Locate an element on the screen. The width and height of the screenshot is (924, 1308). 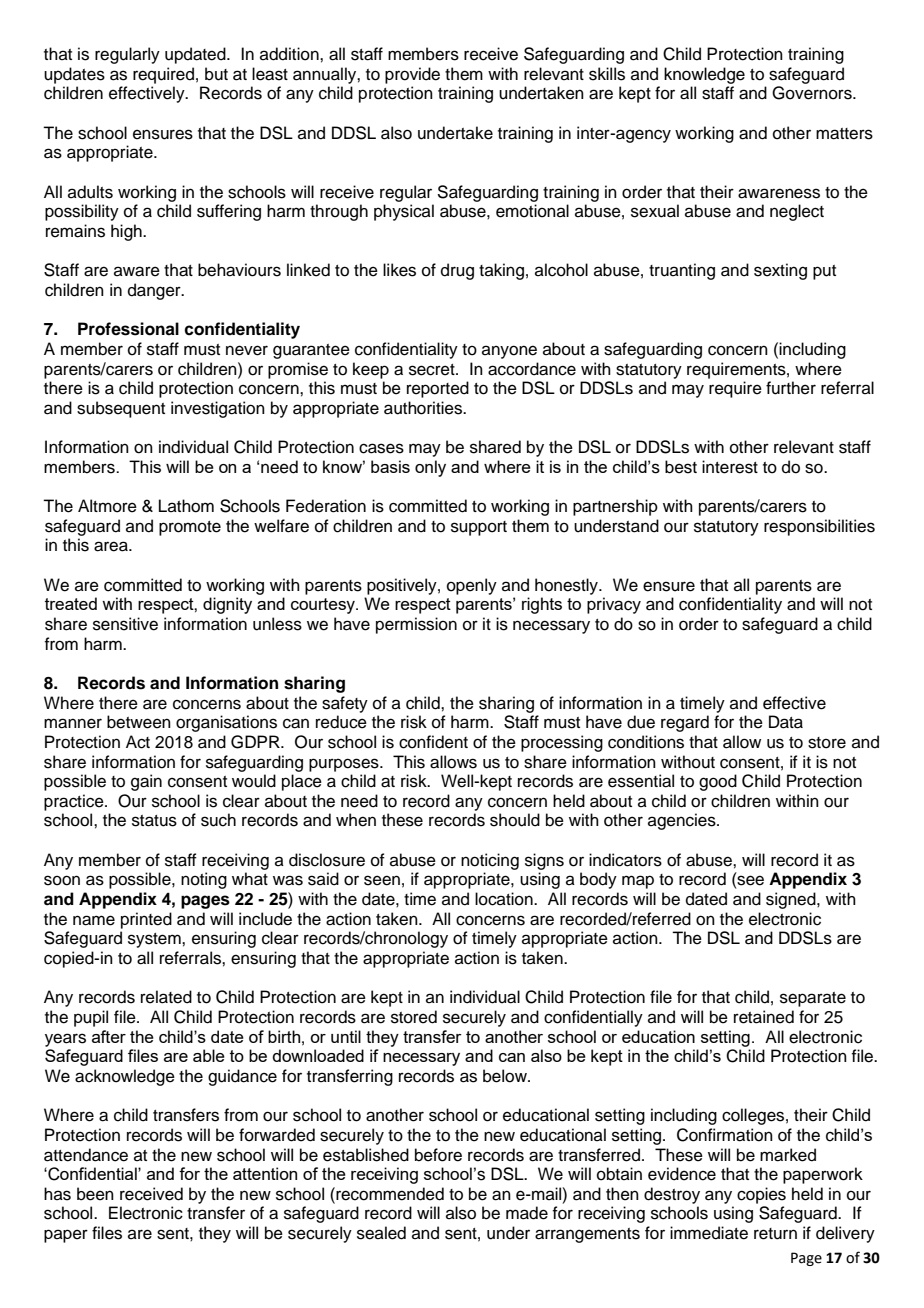
permission is located at coordinates (416, 625).
